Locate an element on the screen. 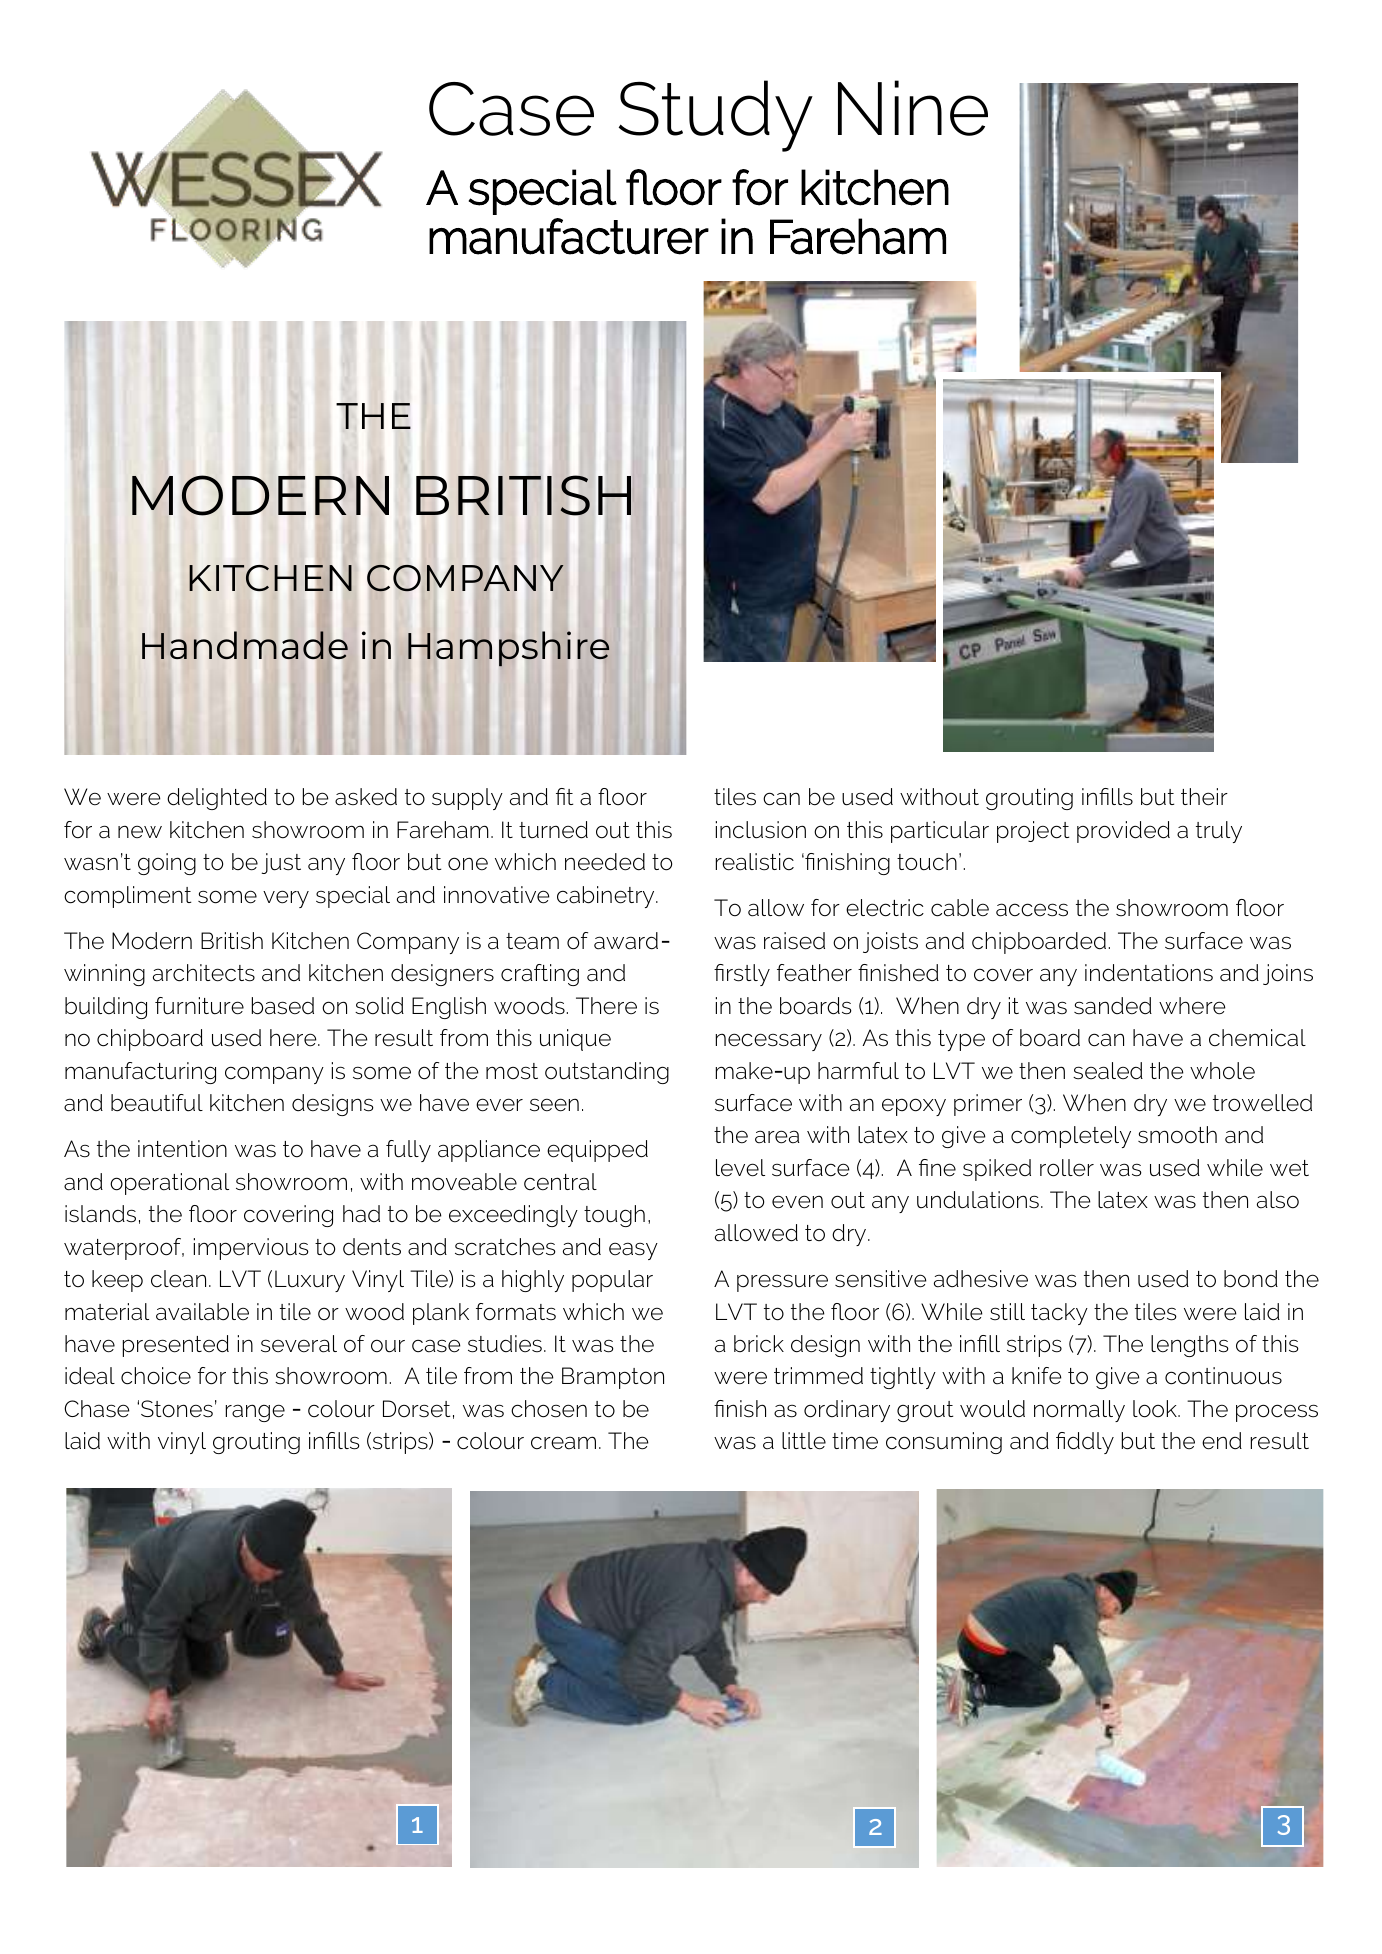 This screenshot has height=1954, width=1382. manufacturer is located at coordinates (569, 236).
